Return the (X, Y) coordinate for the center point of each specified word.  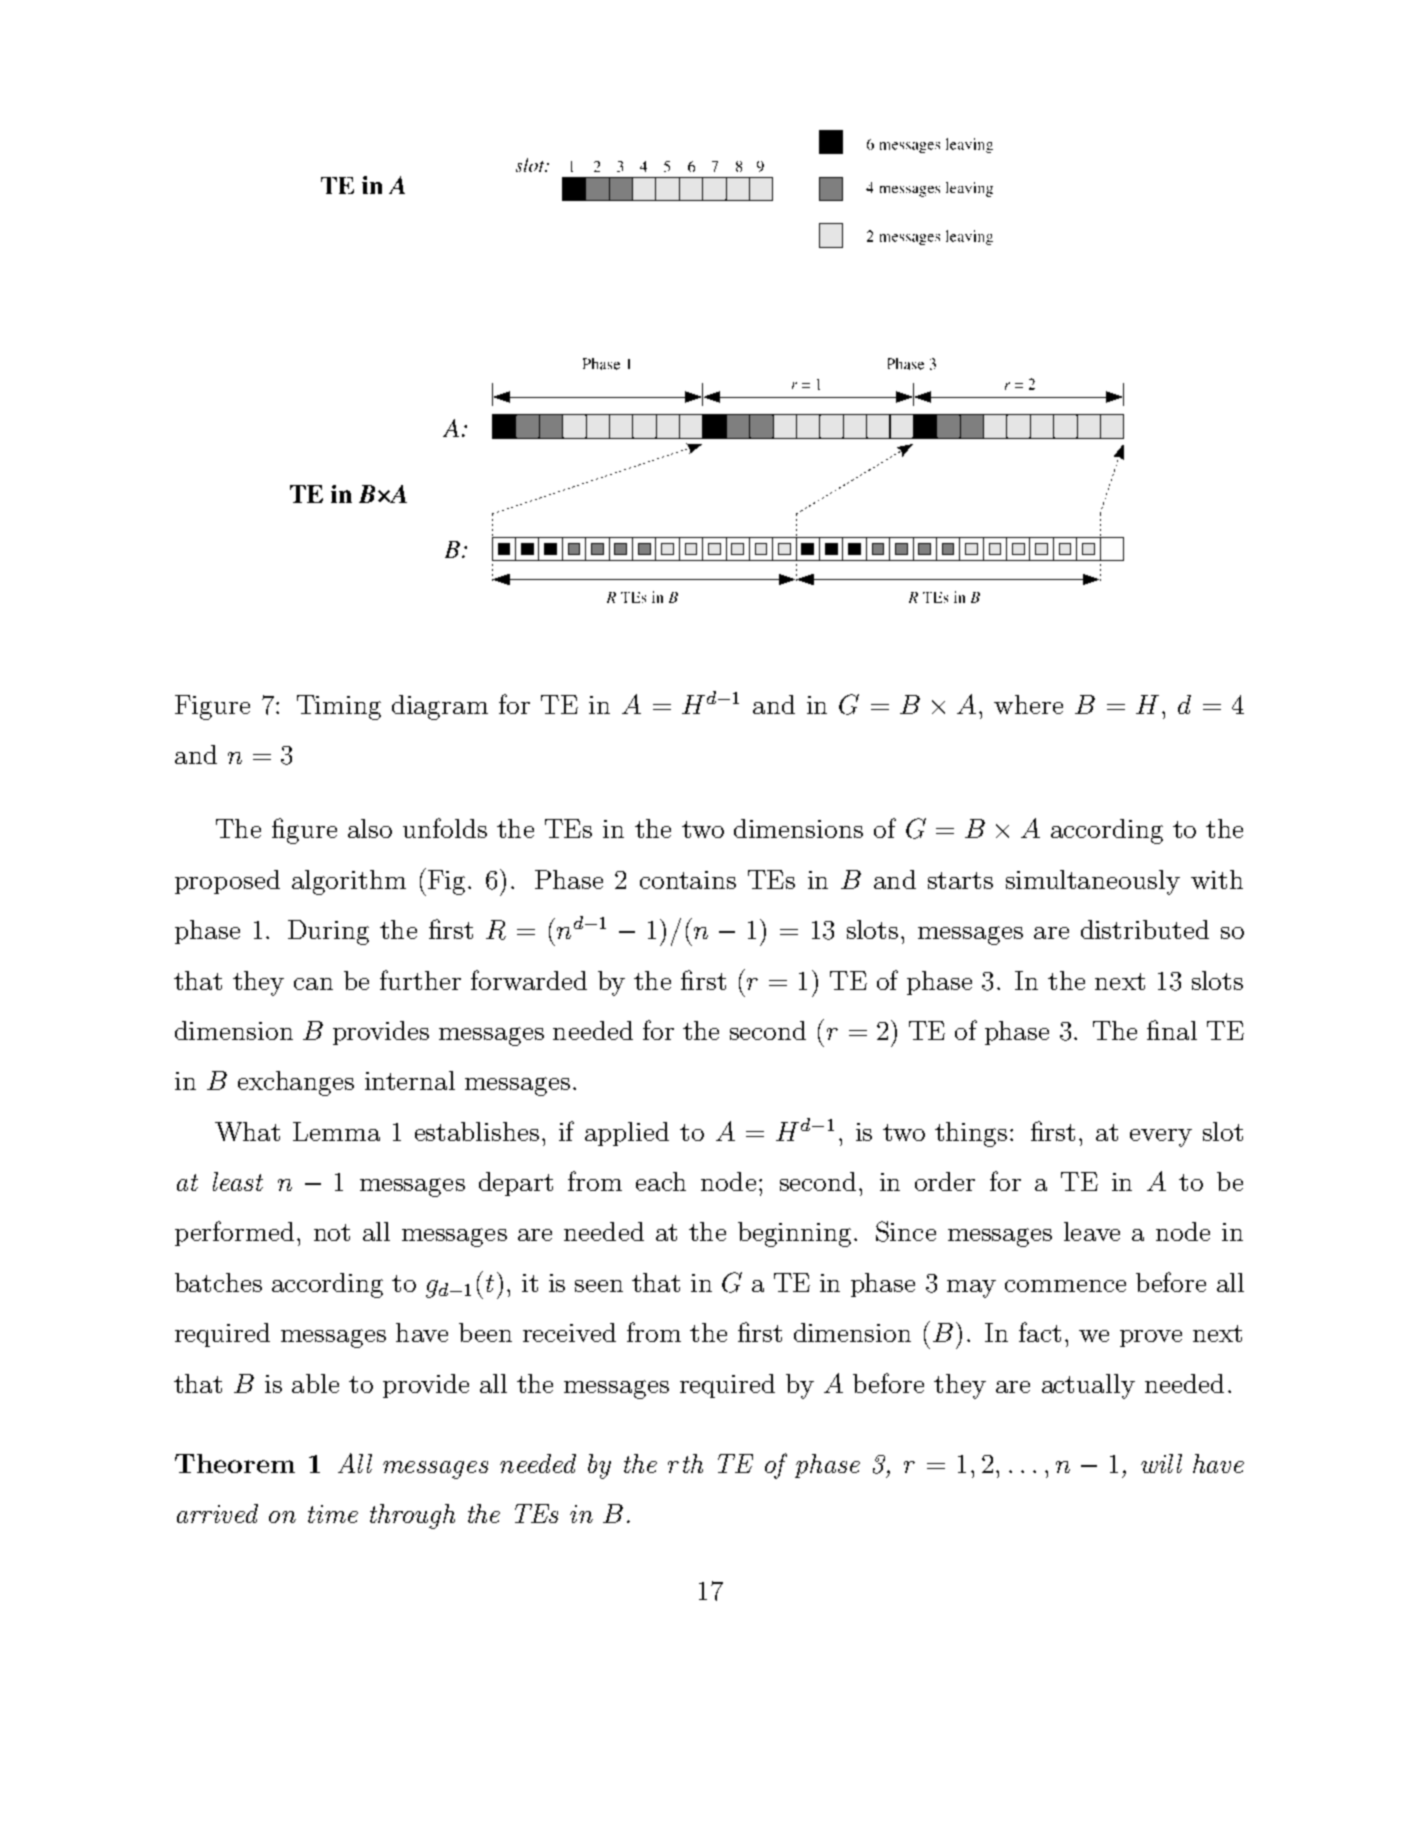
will (1161, 1463)
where (1028, 704)
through (412, 1516)
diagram (440, 707)
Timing (339, 707)
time (333, 1514)
